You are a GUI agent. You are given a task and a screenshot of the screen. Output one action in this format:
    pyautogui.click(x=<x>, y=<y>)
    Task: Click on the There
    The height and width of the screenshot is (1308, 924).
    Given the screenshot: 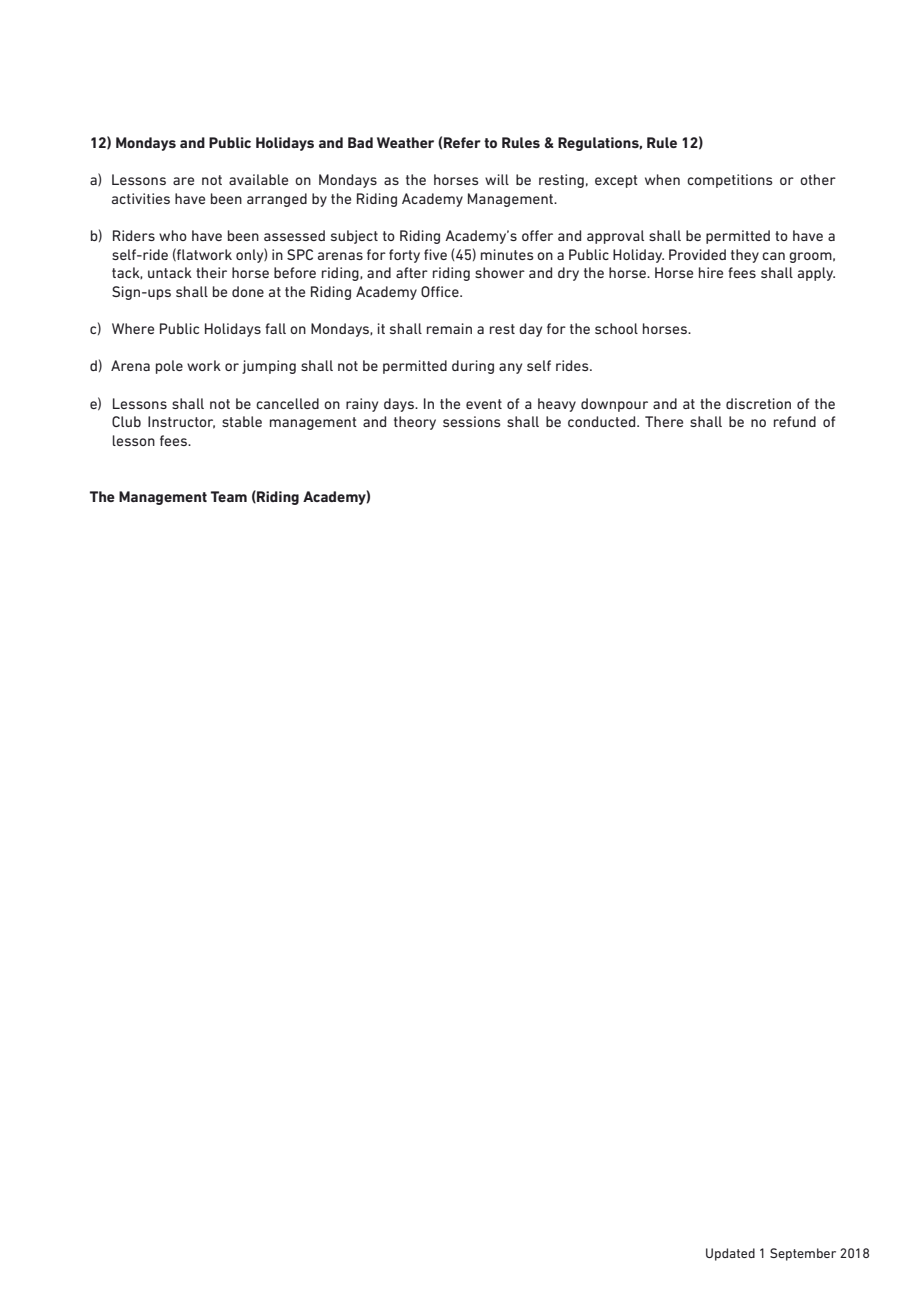 What is the action you would take?
    pyautogui.click(x=664, y=421)
